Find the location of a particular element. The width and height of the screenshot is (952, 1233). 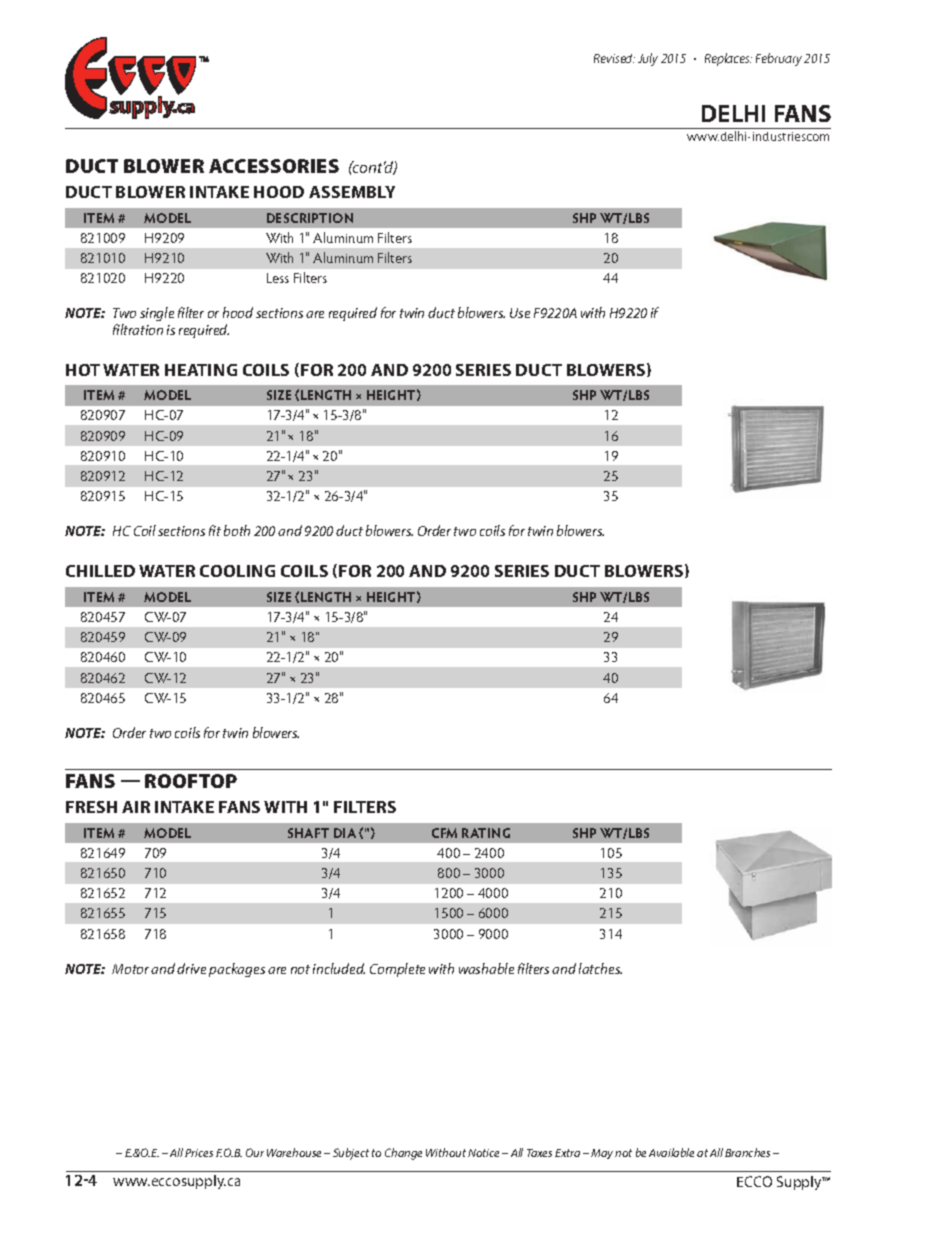

Less is located at coordinates (278, 278).
